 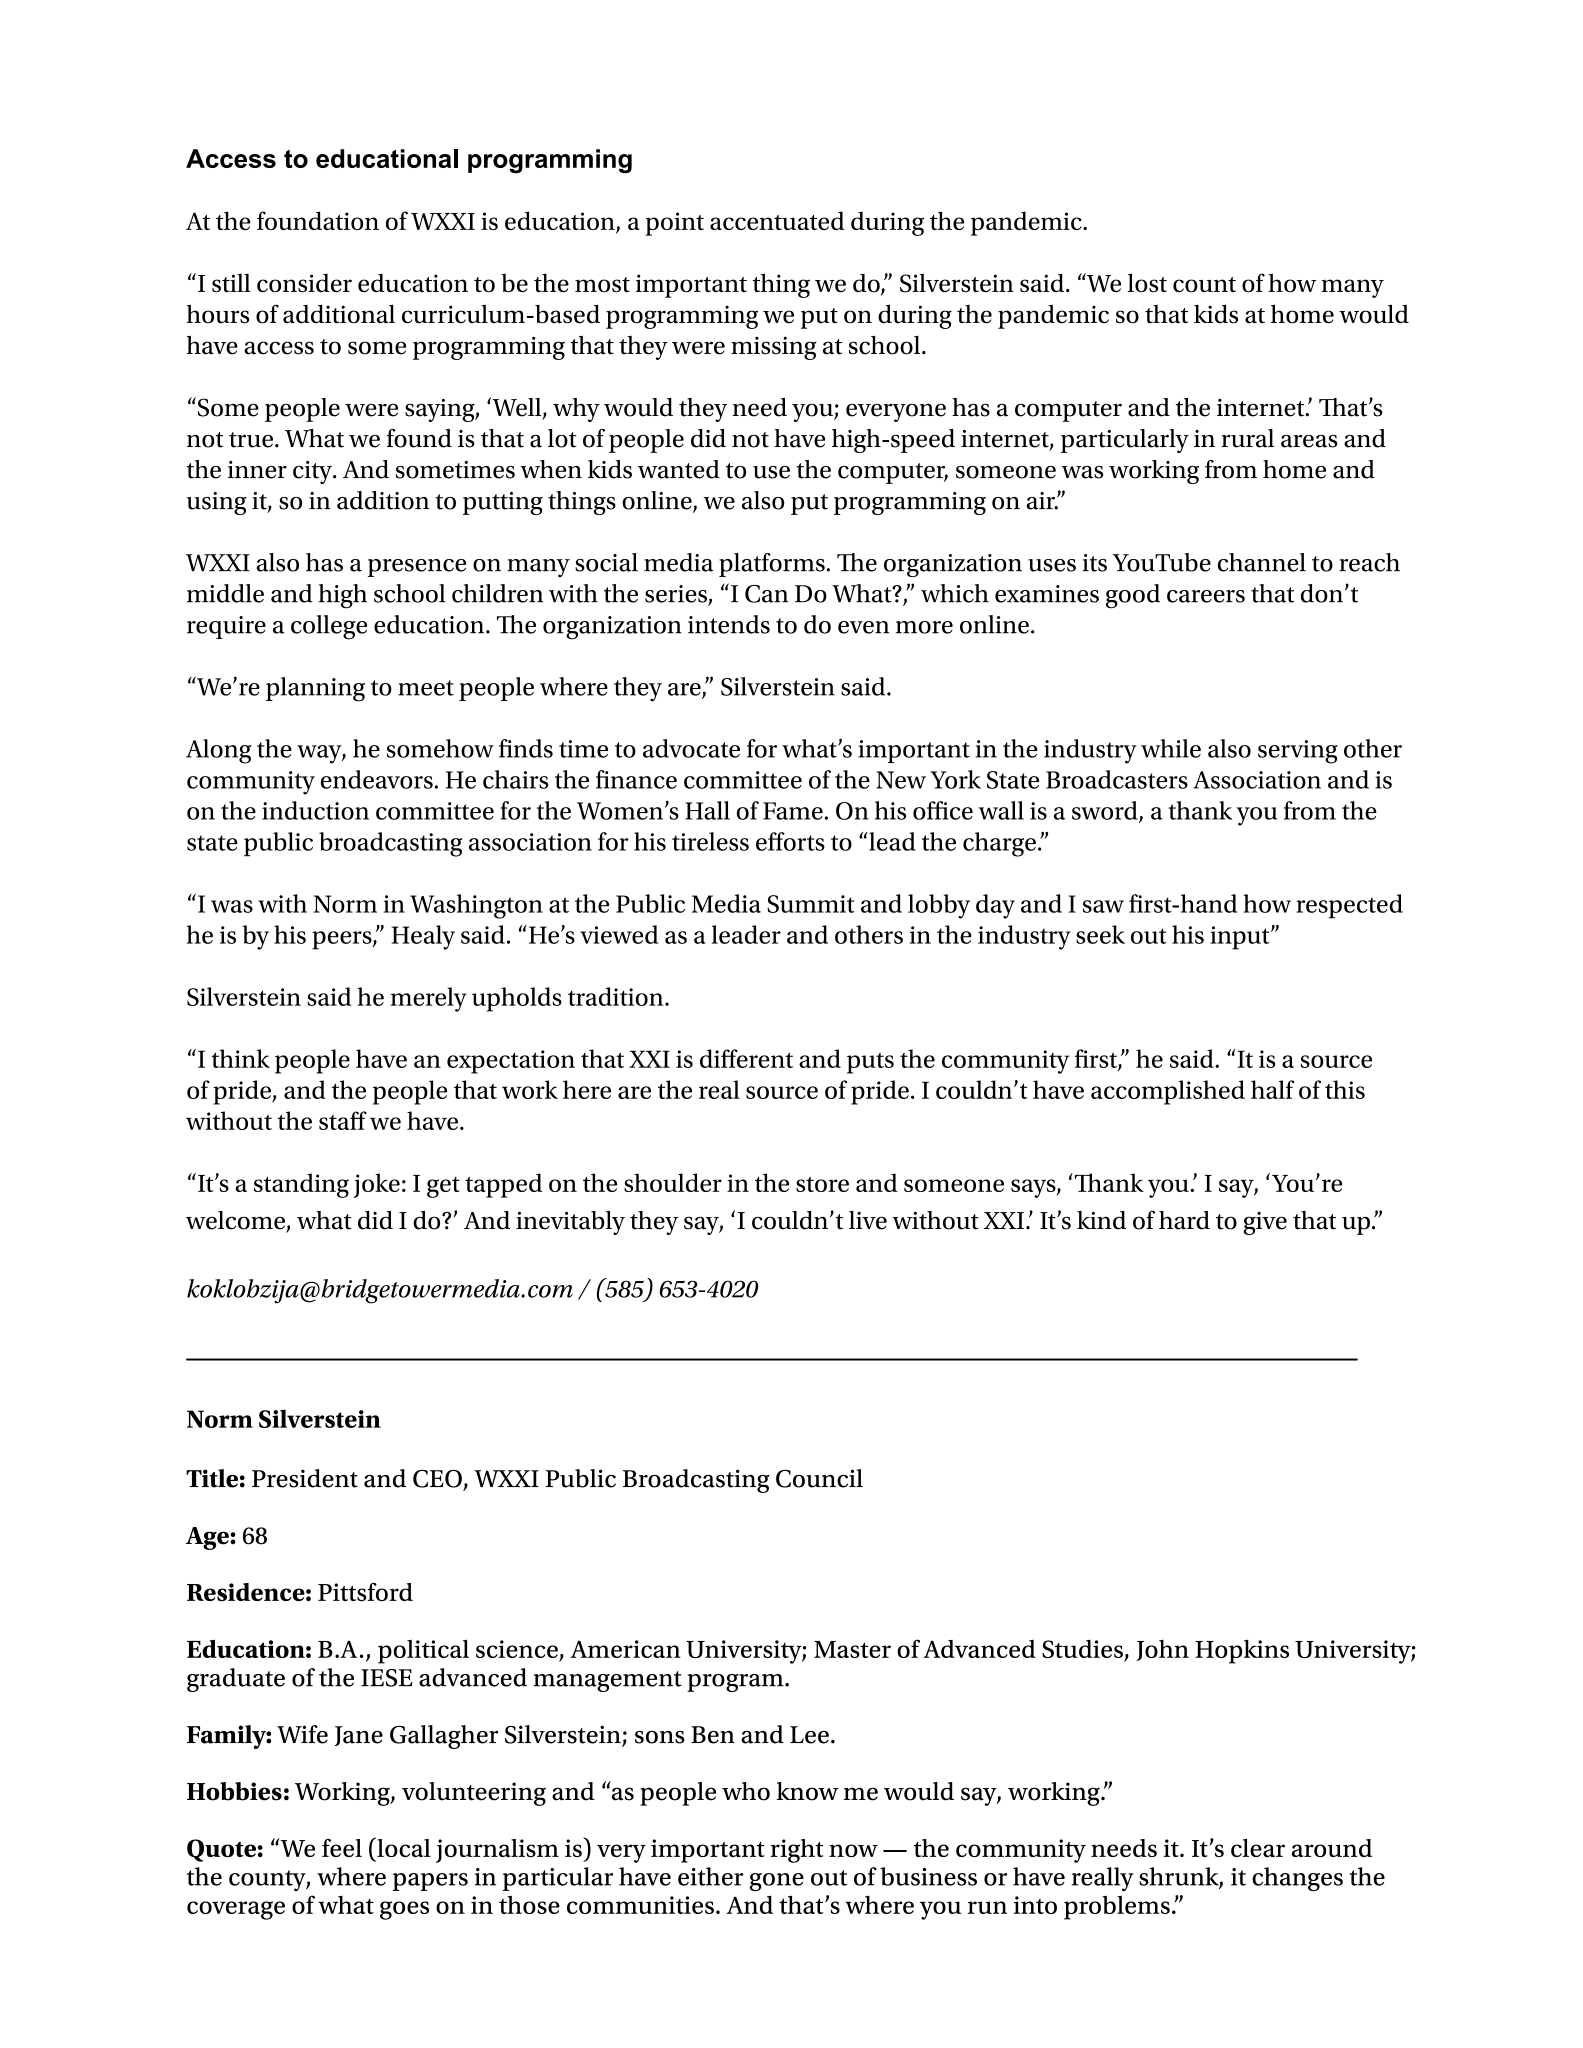 What do you see at coordinates (793, 811) in the image?
I see `Fame` at bounding box center [793, 811].
